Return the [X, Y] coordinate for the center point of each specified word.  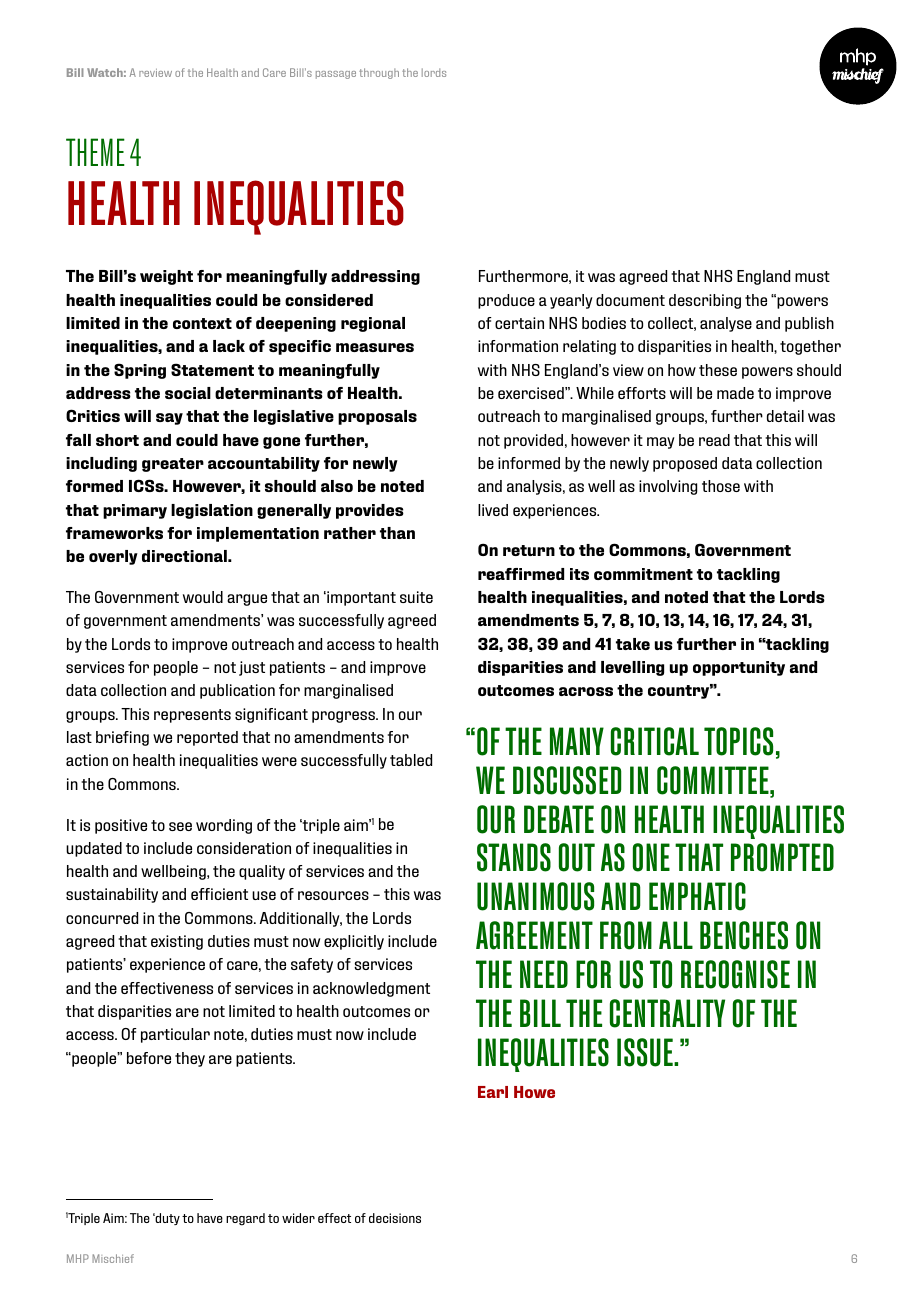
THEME [95, 152]
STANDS [514, 857]
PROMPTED [782, 857]
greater [173, 465]
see [180, 826]
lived [493, 510]
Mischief [113, 1258]
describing [705, 301]
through [379, 73]
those [721, 486]
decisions [395, 1218]
